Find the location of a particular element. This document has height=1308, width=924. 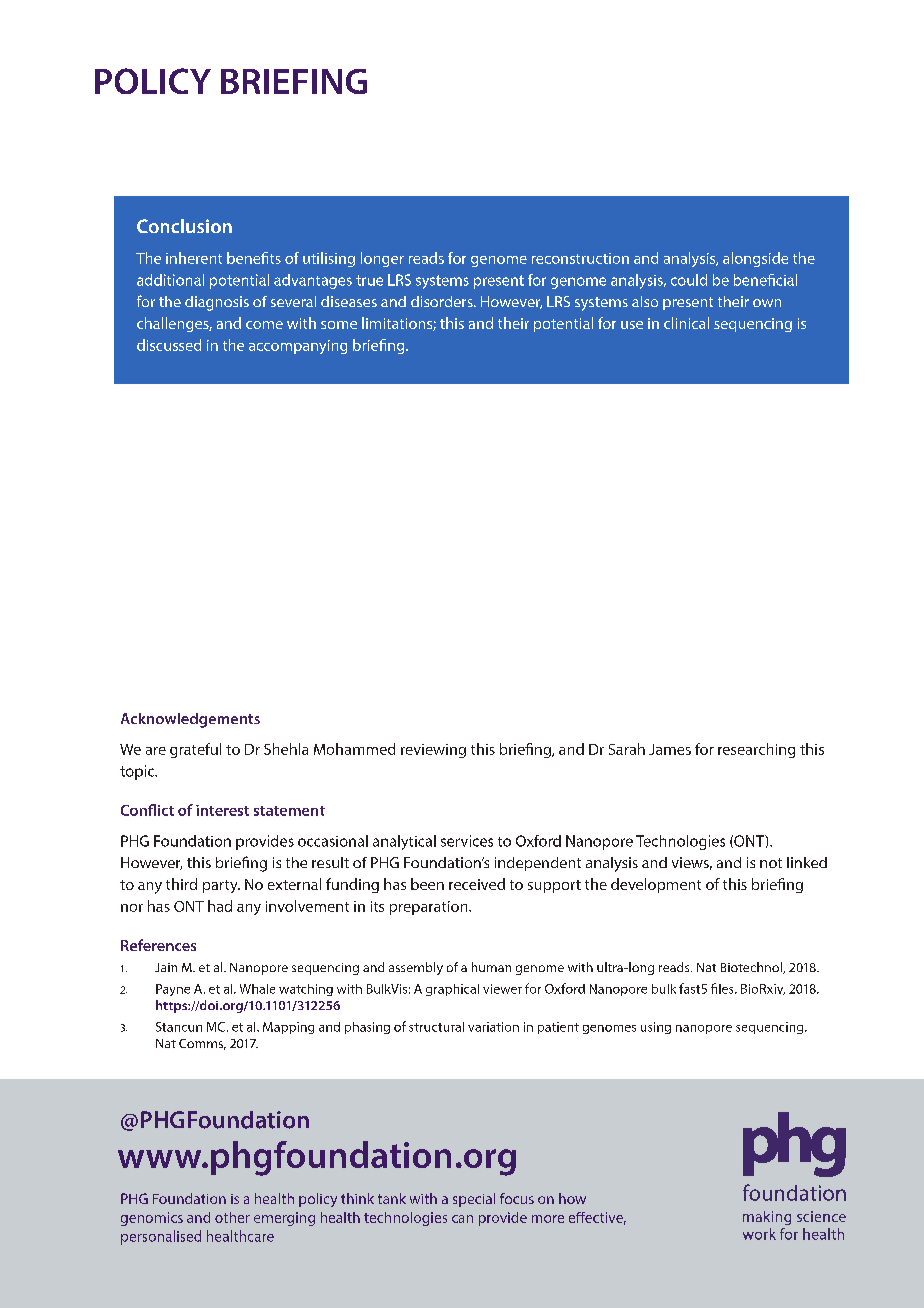

more is located at coordinates (548, 1219).
